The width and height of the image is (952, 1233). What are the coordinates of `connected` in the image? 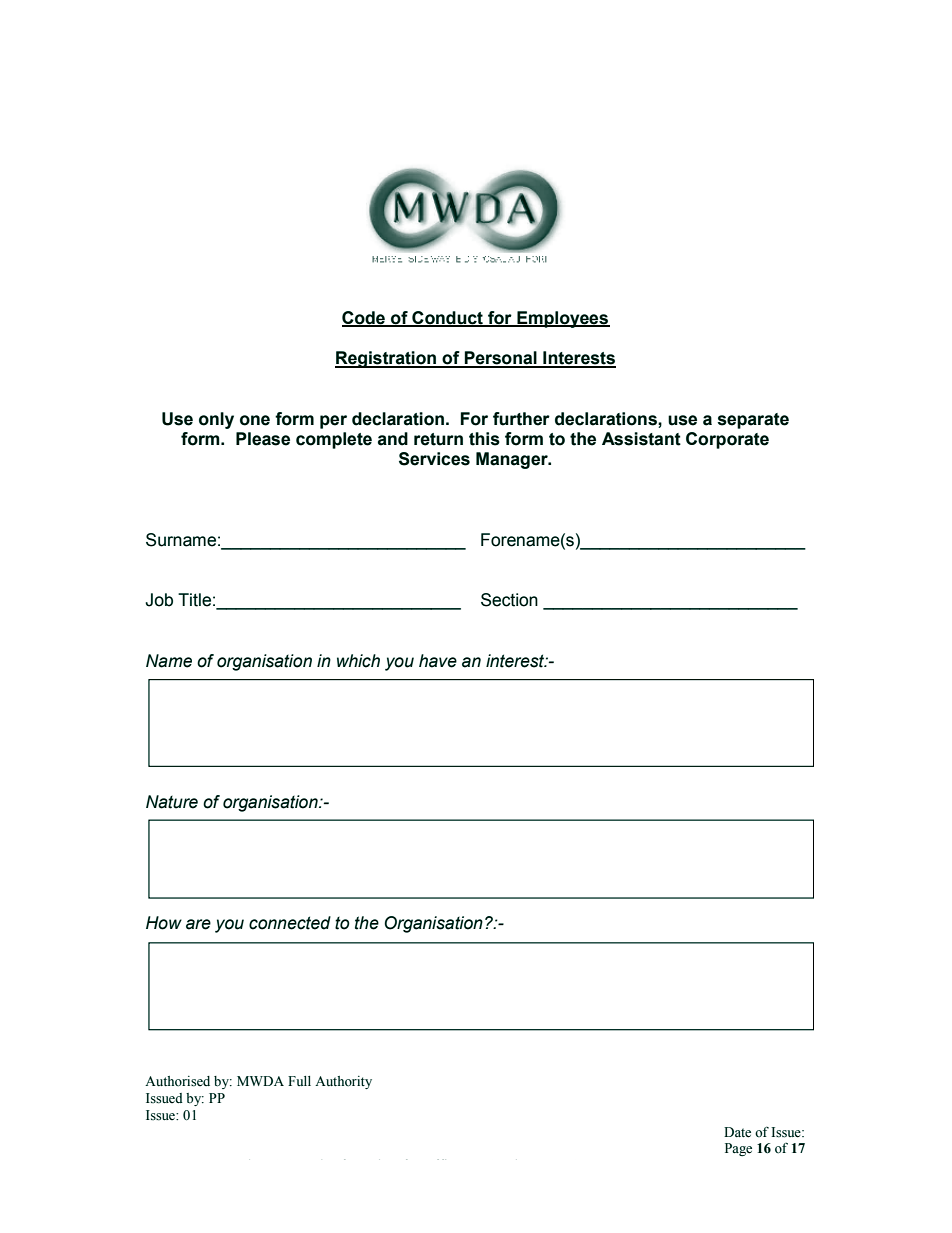 It's located at (290, 923).
